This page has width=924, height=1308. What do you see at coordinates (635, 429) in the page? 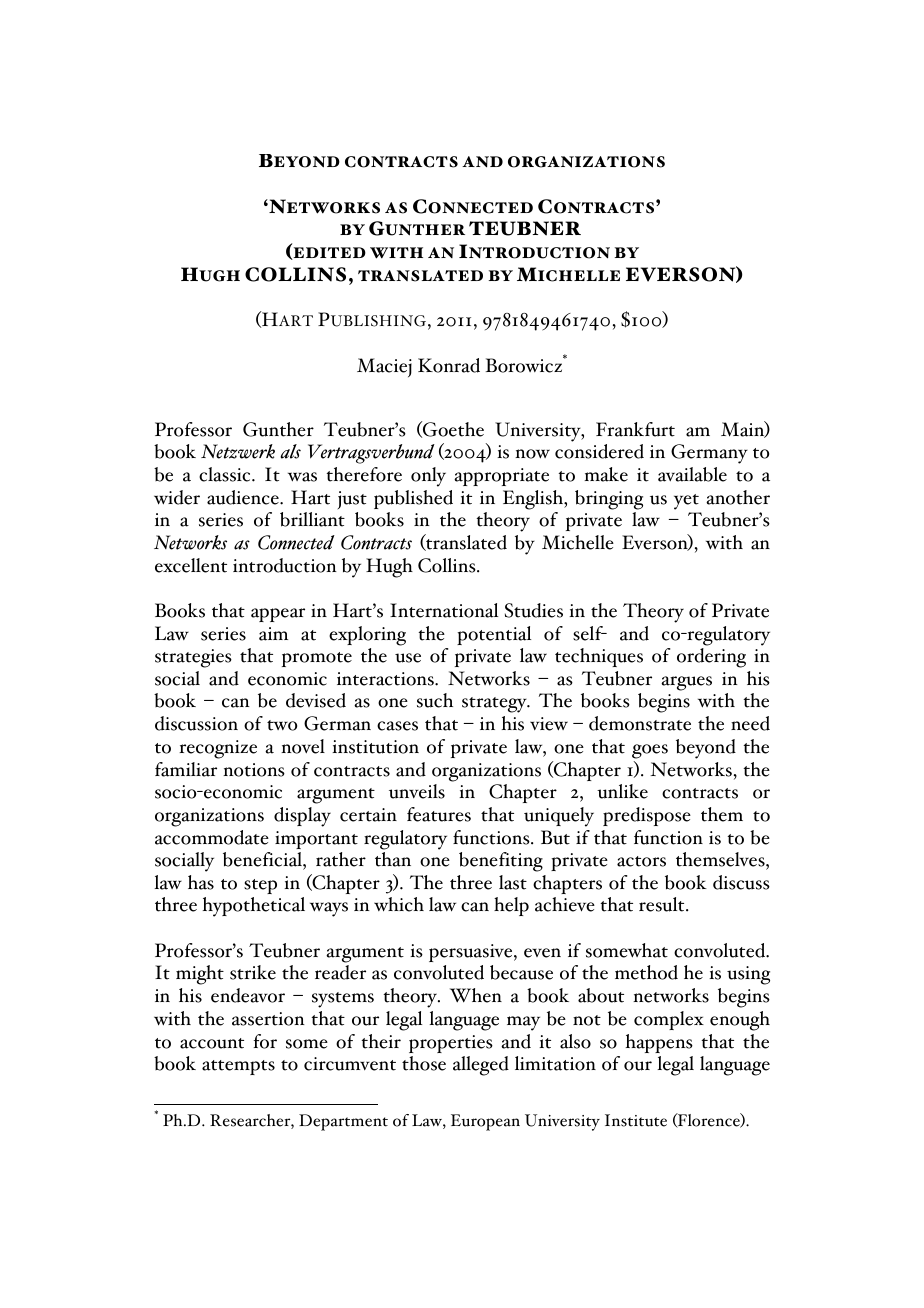
I see `Frankfurt` at bounding box center [635, 429].
